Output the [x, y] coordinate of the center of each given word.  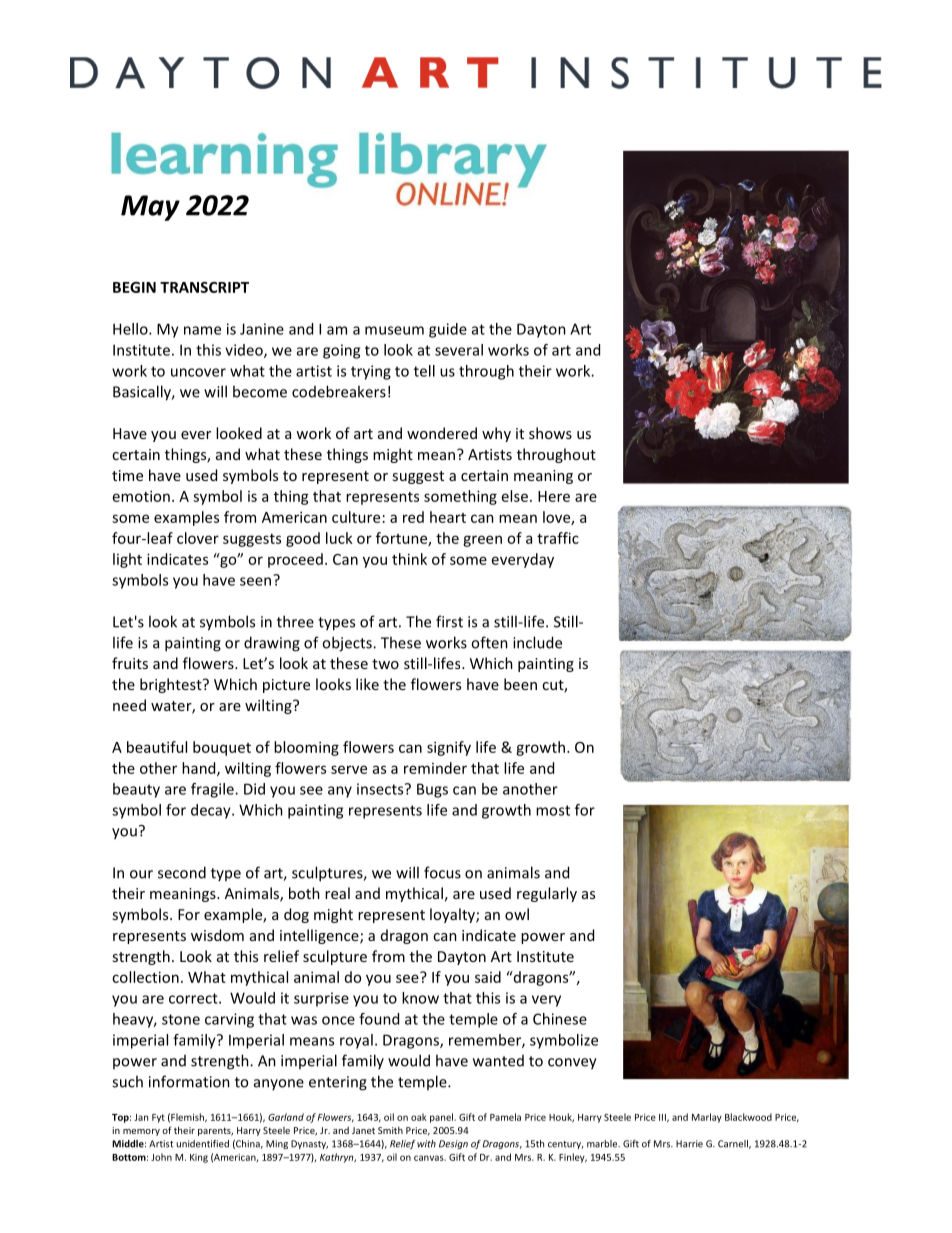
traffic [558, 538]
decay [212, 811]
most [553, 810]
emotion [141, 496]
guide [448, 330]
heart [448, 517]
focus [442, 872]
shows [550, 433]
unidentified [202, 1144]
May [150, 208]
